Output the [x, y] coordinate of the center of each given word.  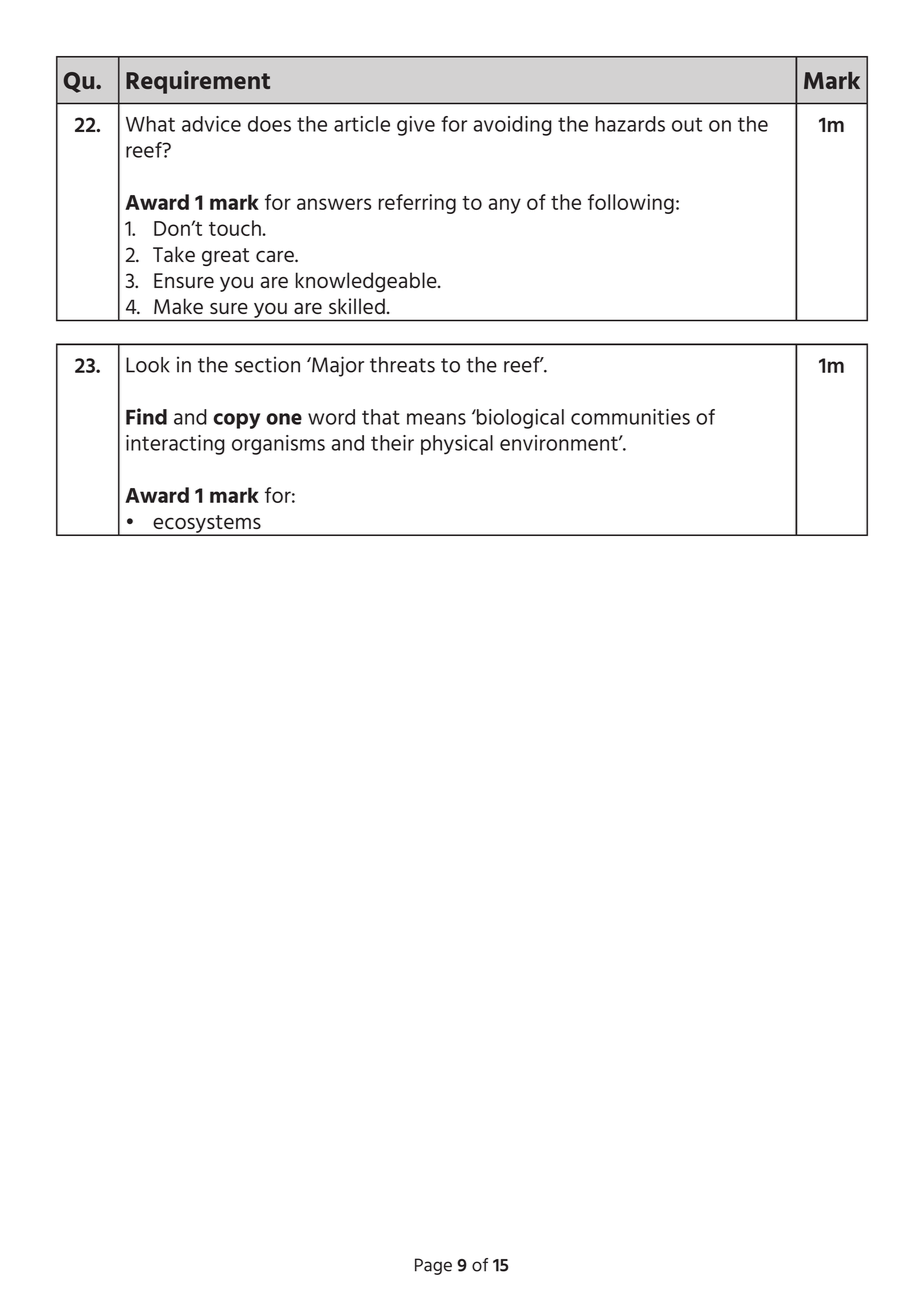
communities [630, 417]
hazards [630, 124]
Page [433, 1266]
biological [519, 419]
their [392, 443]
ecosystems [207, 525]
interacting [175, 445]
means [436, 419]
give [416, 126]
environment [560, 443]
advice [211, 124]
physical [457, 445]
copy [236, 421]
